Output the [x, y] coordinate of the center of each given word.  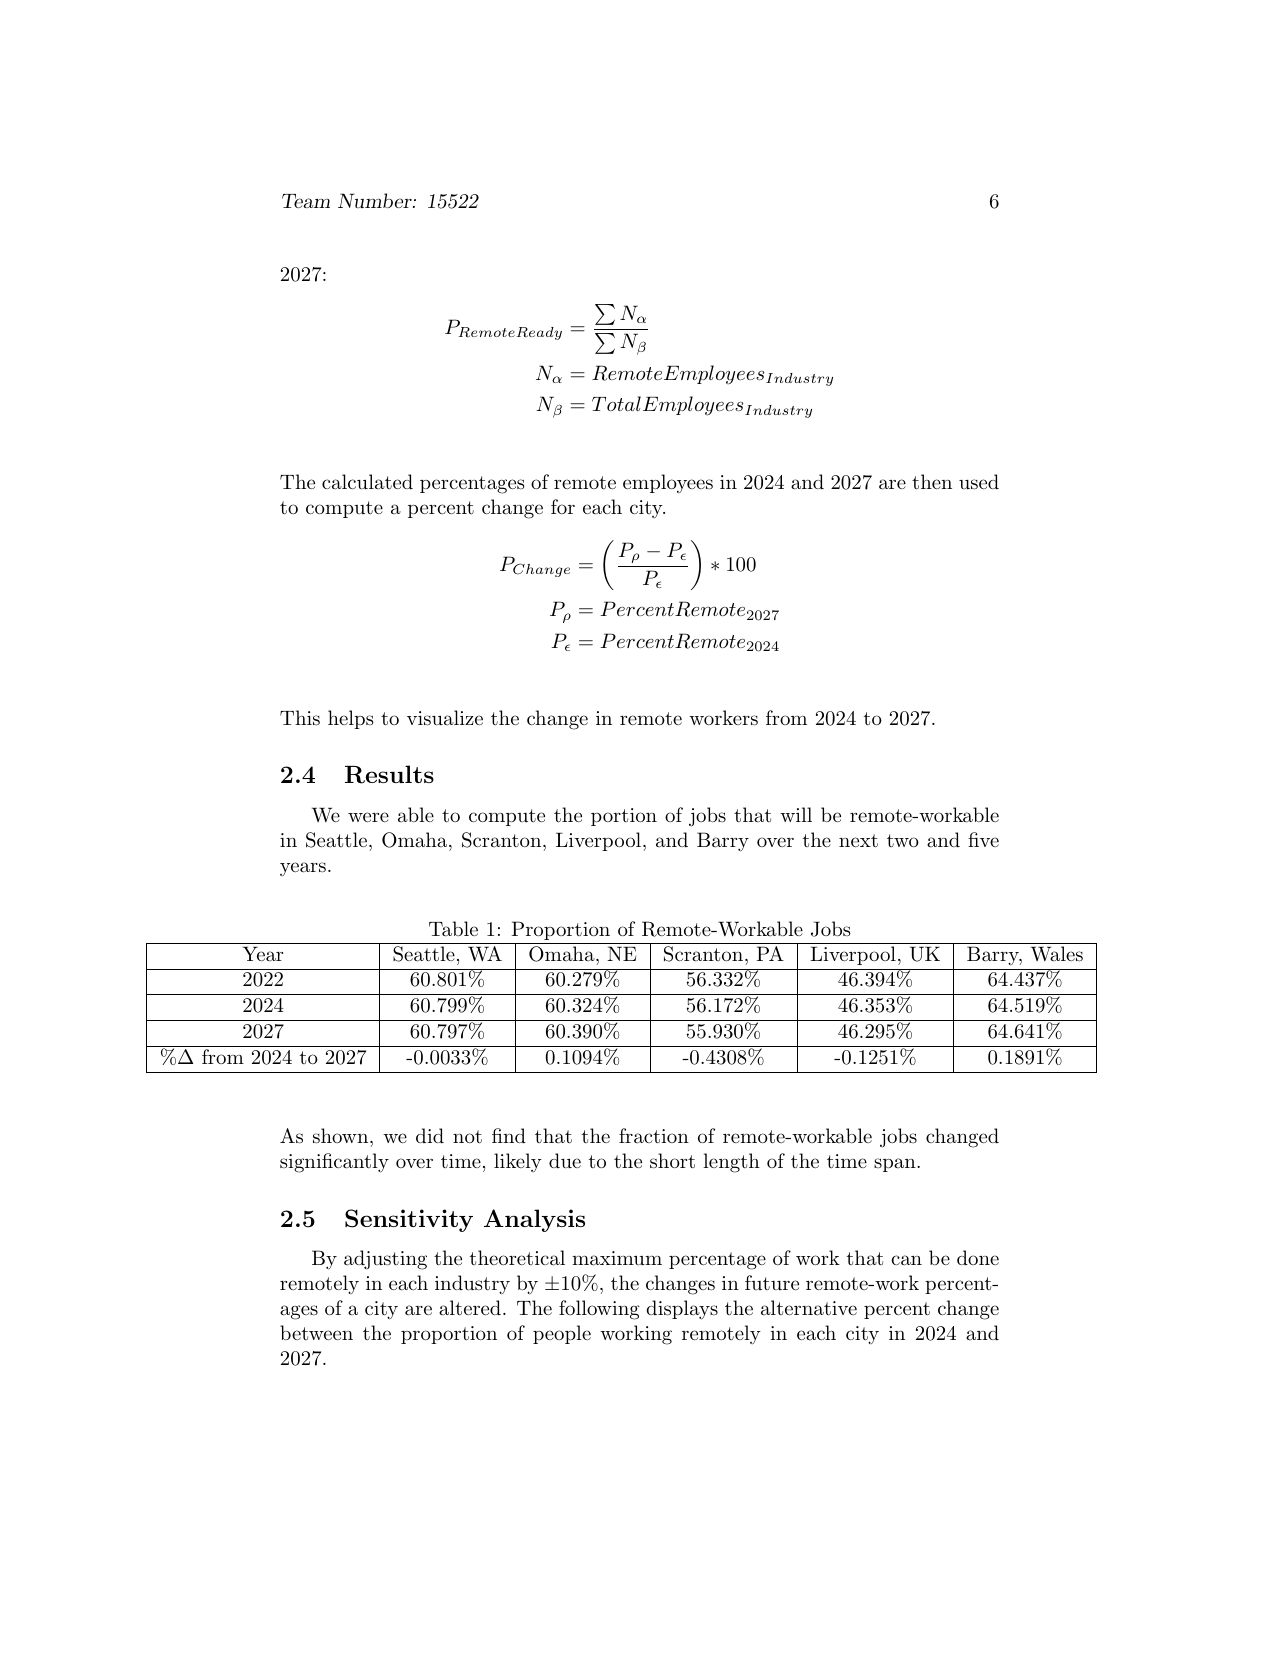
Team [306, 201]
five [983, 839]
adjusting [385, 1260]
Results [389, 774]
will [796, 814]
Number [376, 200]
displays [682, 1310]
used [979, 482]
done [978, 1257]
